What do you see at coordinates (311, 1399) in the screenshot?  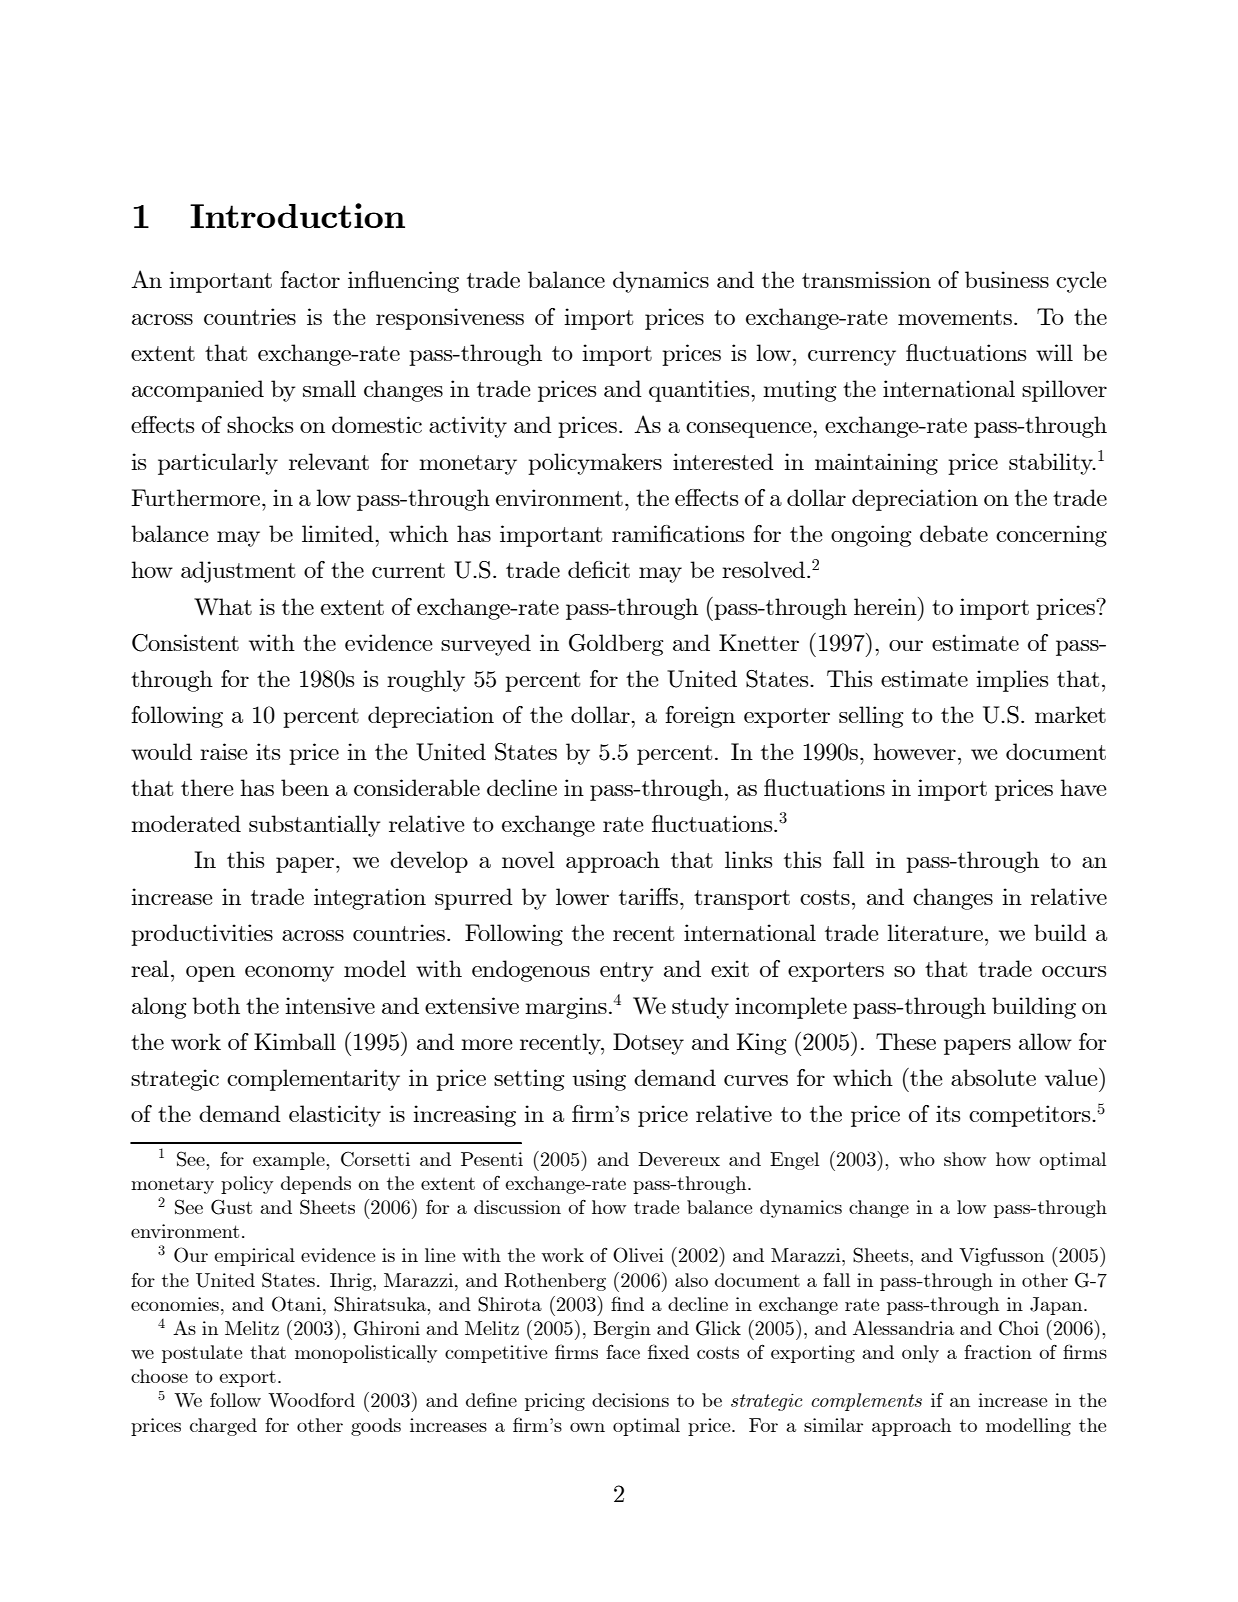 I see `Woodford` at bounding box center [311, 1399].
